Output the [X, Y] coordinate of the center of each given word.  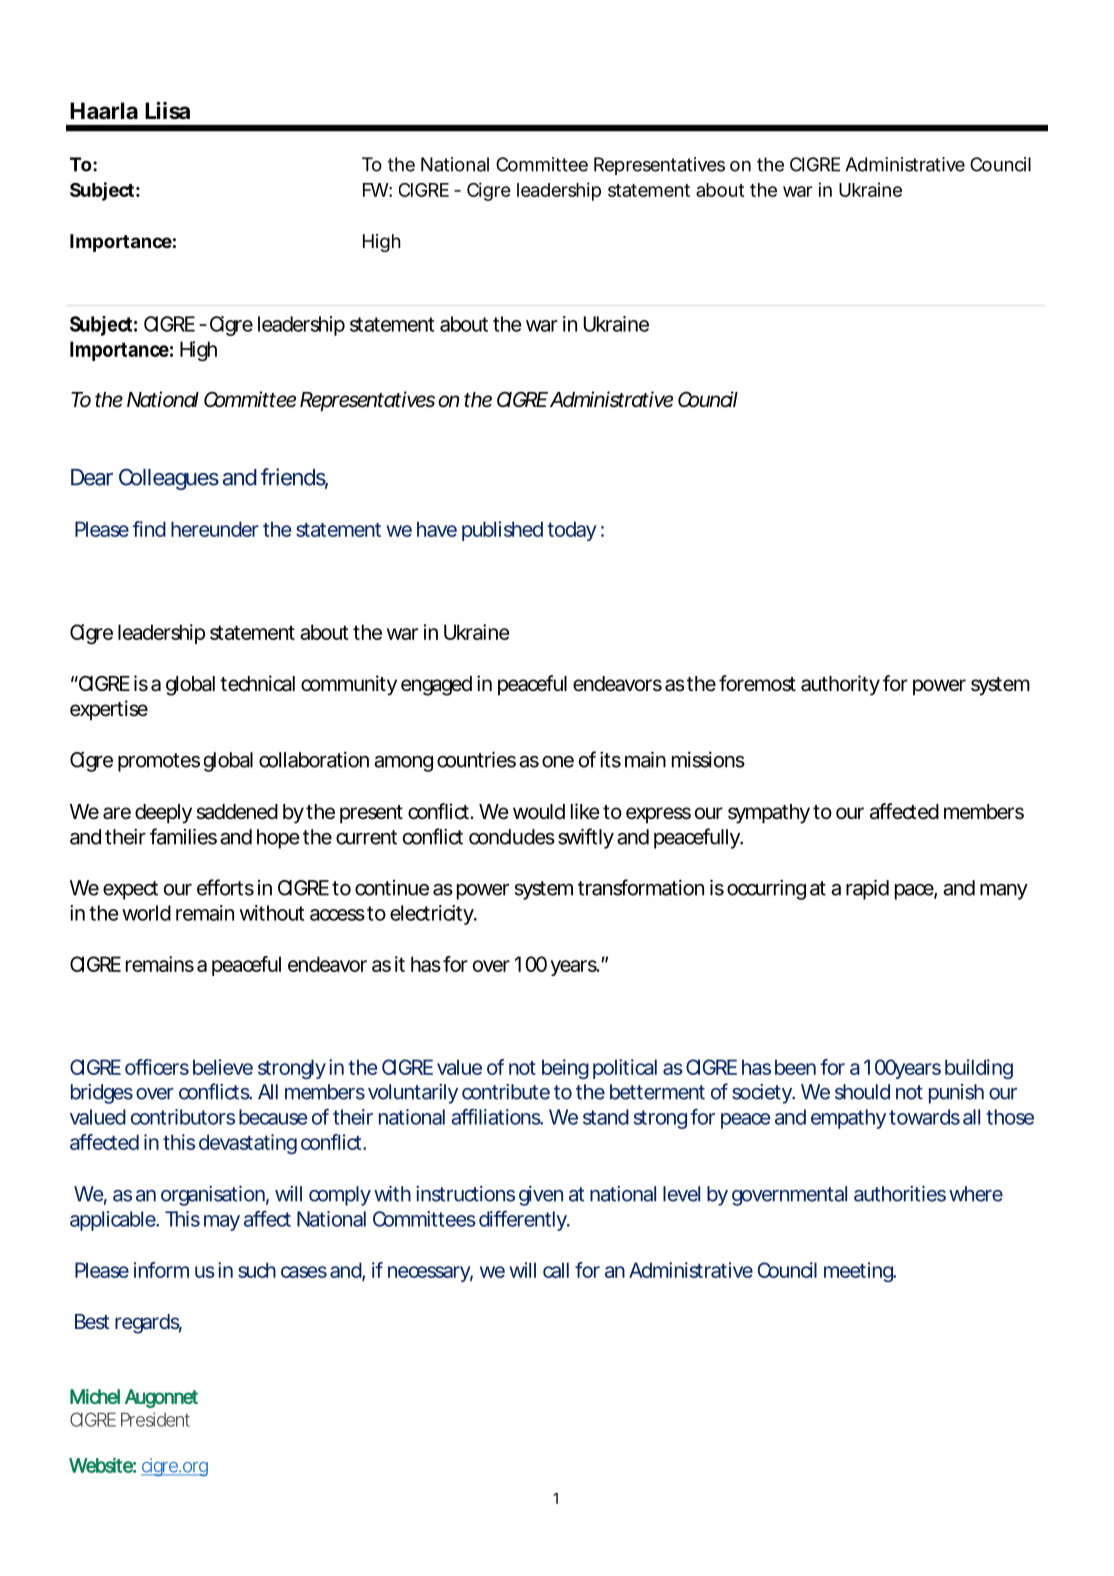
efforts [225, 887]
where [976, 1194]
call [556, 1270]
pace [914, 892]
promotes [159, 762]
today [572, 531]
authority [840, 685]
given [541, 1196]
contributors [183, 1117]
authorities [900, 1194]
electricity [432, 915]
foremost [757, 683]
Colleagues [169, 479]
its [610, 760]
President [155, 1419]
